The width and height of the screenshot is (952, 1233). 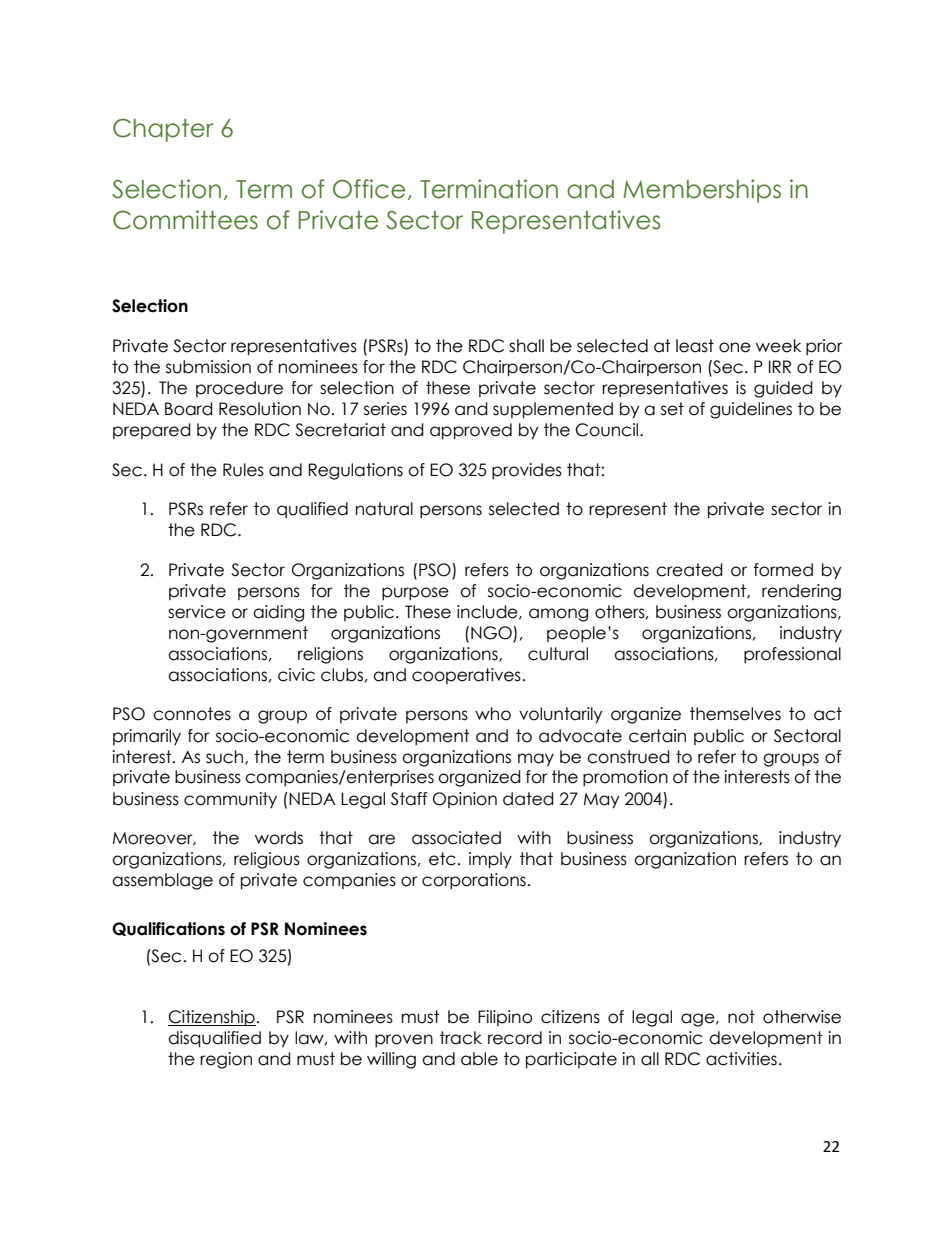 What do you see at coordinates (208, 367) in the screenshot?
I see `submission` at bounding box center [208, 367].
